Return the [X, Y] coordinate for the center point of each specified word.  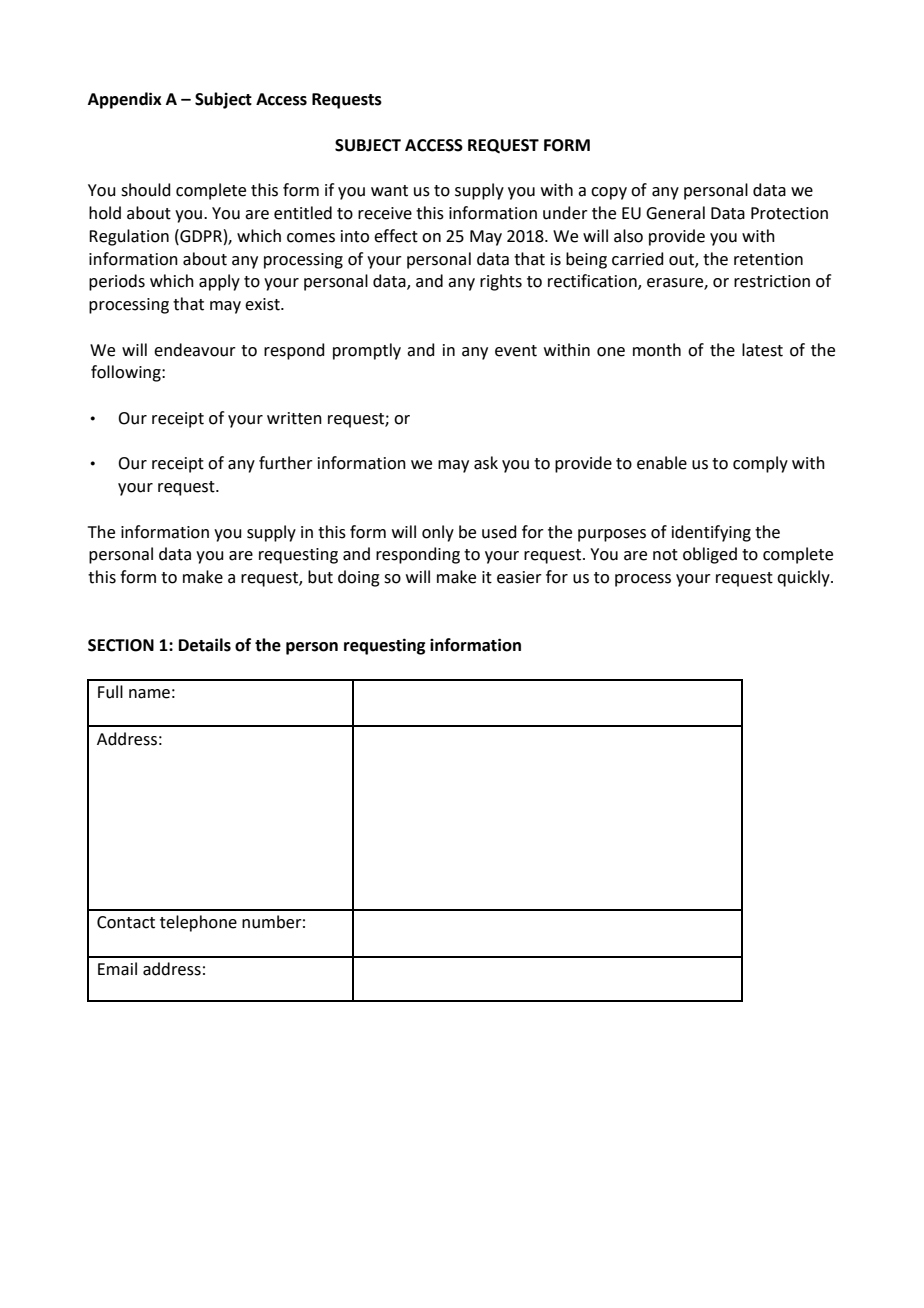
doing [359, 578]
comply [760, 464]
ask [486, 463]
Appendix [125, 100]
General [675, 213]
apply [219, 282]
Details [205, 645]
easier [519, 577]
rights [501, 282]
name [149, 694]
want [389, 191]
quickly [804, 578]
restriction [772, 281]
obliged [710, 555]
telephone [198, 923]
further [286, 463]
